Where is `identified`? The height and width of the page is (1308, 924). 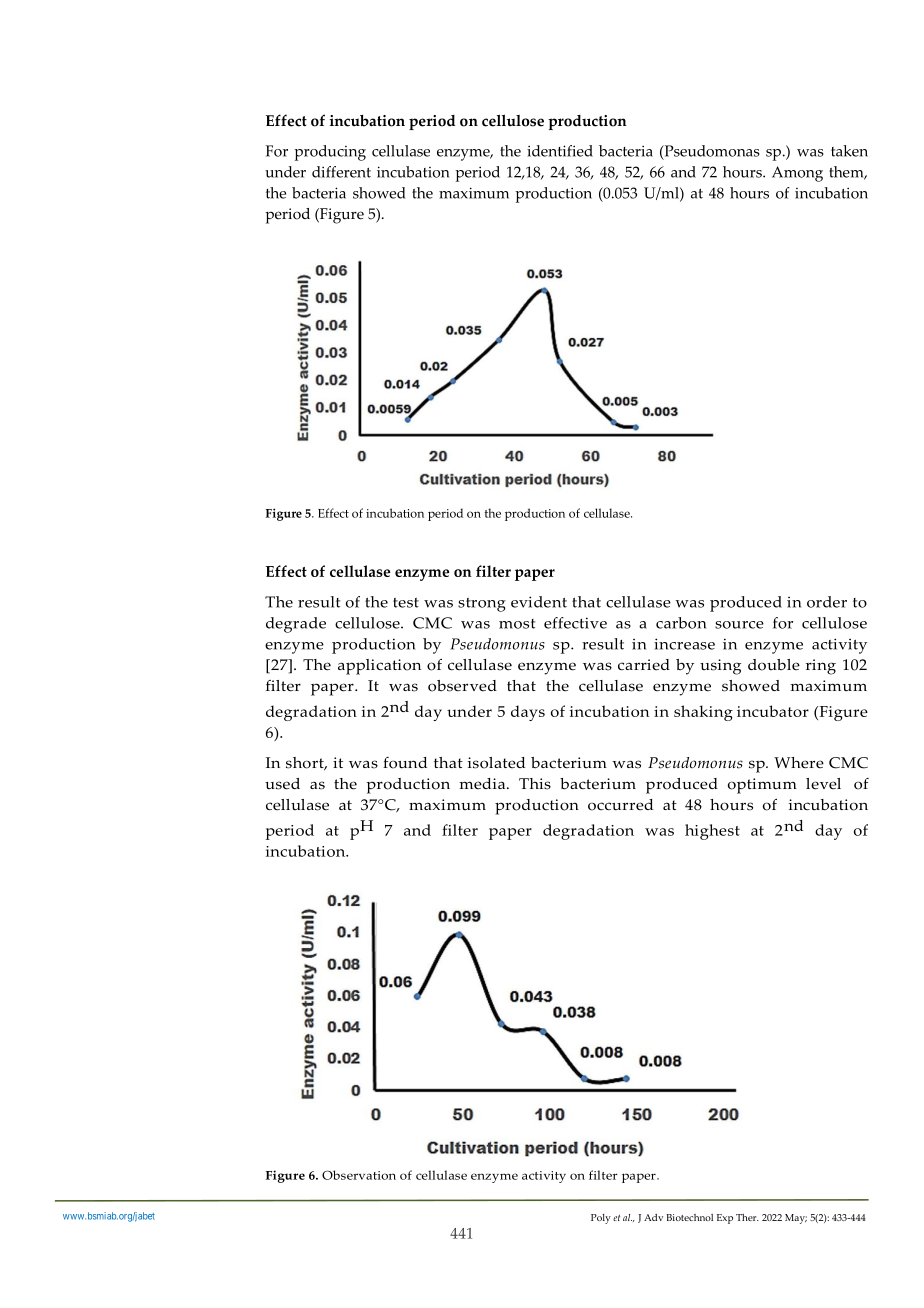 identified is located at coordinates (560, 151).
